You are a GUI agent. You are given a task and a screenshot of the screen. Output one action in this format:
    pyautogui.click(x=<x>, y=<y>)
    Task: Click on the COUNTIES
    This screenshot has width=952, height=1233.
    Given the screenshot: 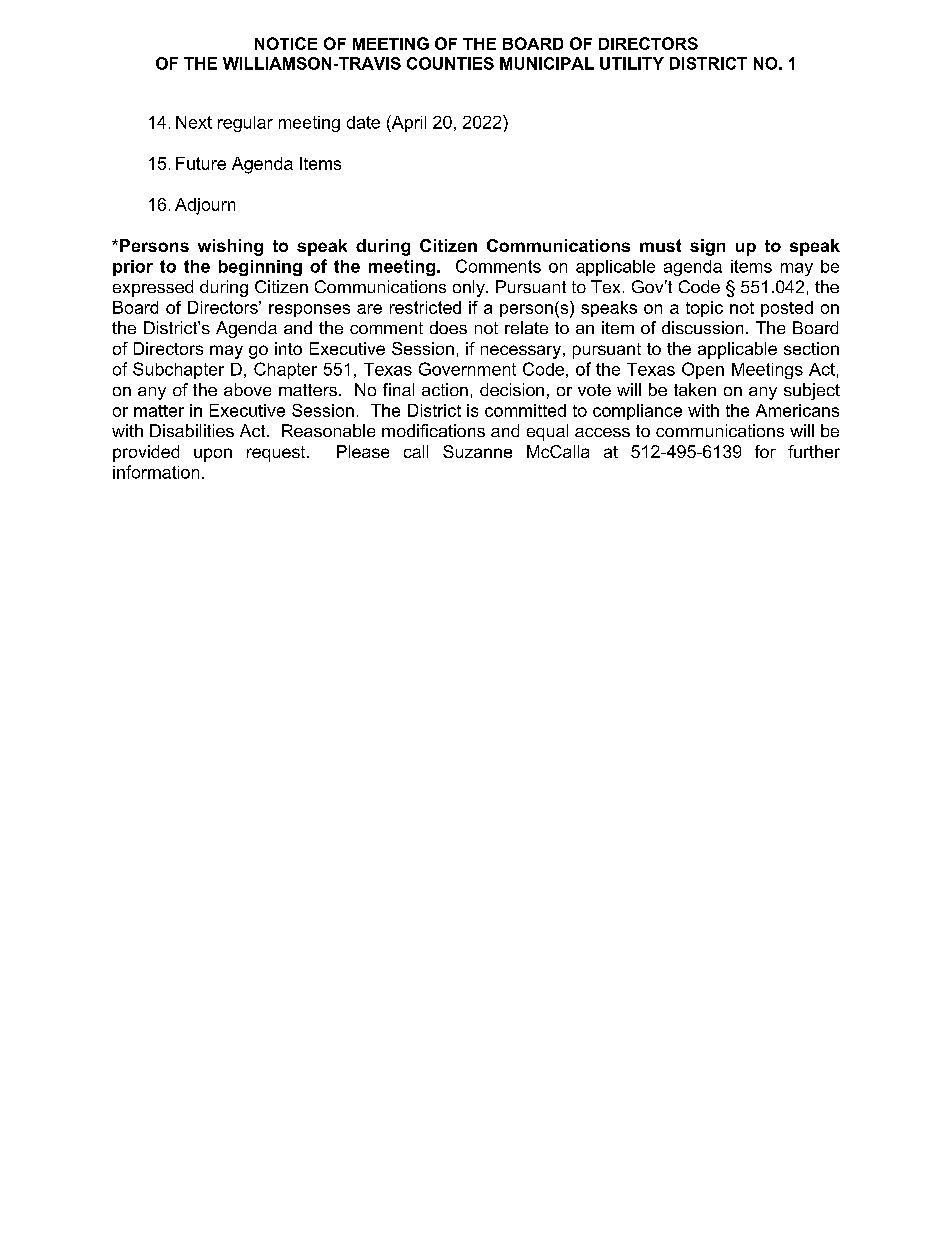 What is the action you would take?
    pyautogui.click(x=450, y=63)
